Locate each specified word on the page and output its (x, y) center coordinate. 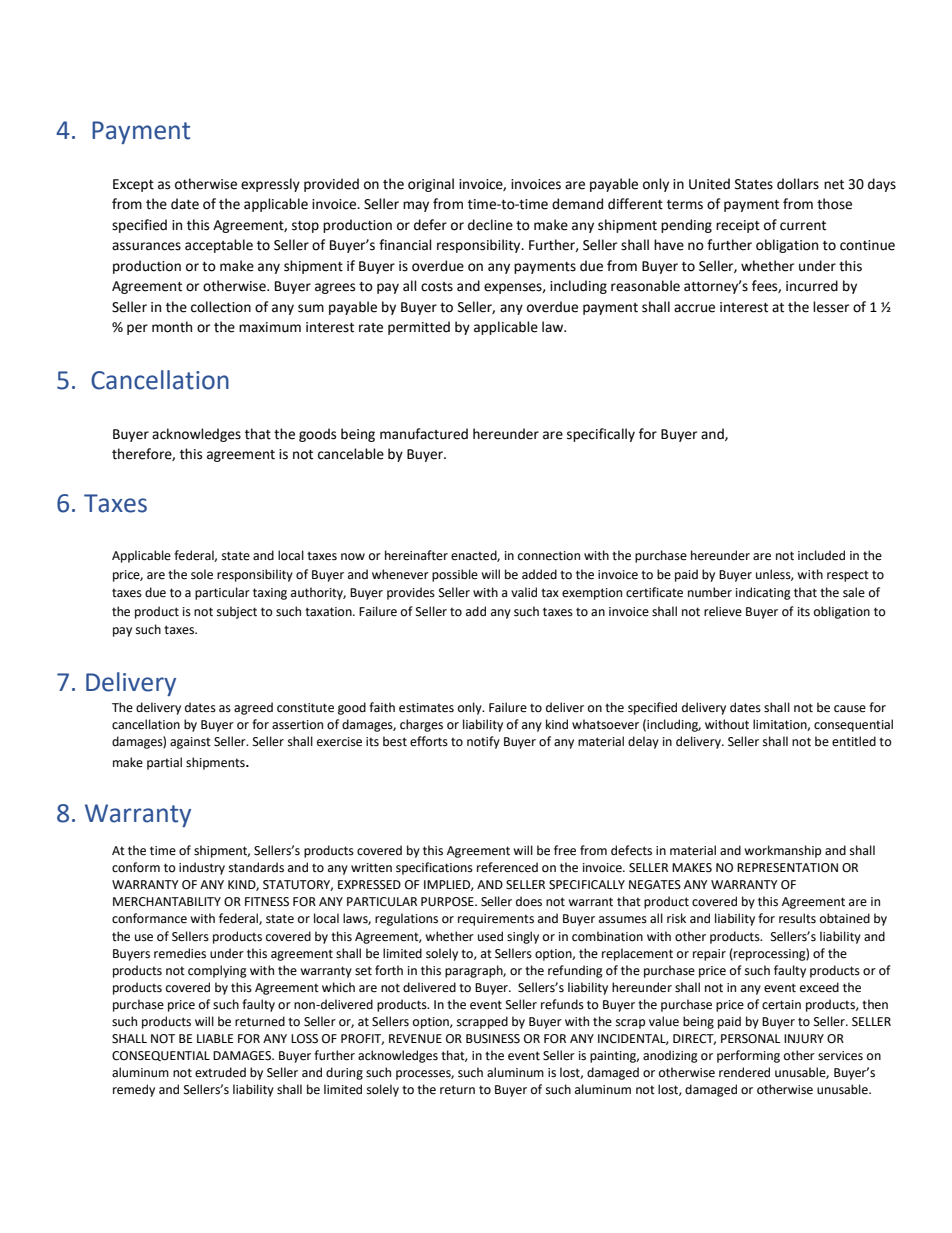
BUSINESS (493, 1039)
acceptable (219, 246)
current (803, 226)
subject (237, 612)
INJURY (804, 1039)
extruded (220, 1072)
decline (490, 225)
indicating (763, 593)
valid (524, 592)
